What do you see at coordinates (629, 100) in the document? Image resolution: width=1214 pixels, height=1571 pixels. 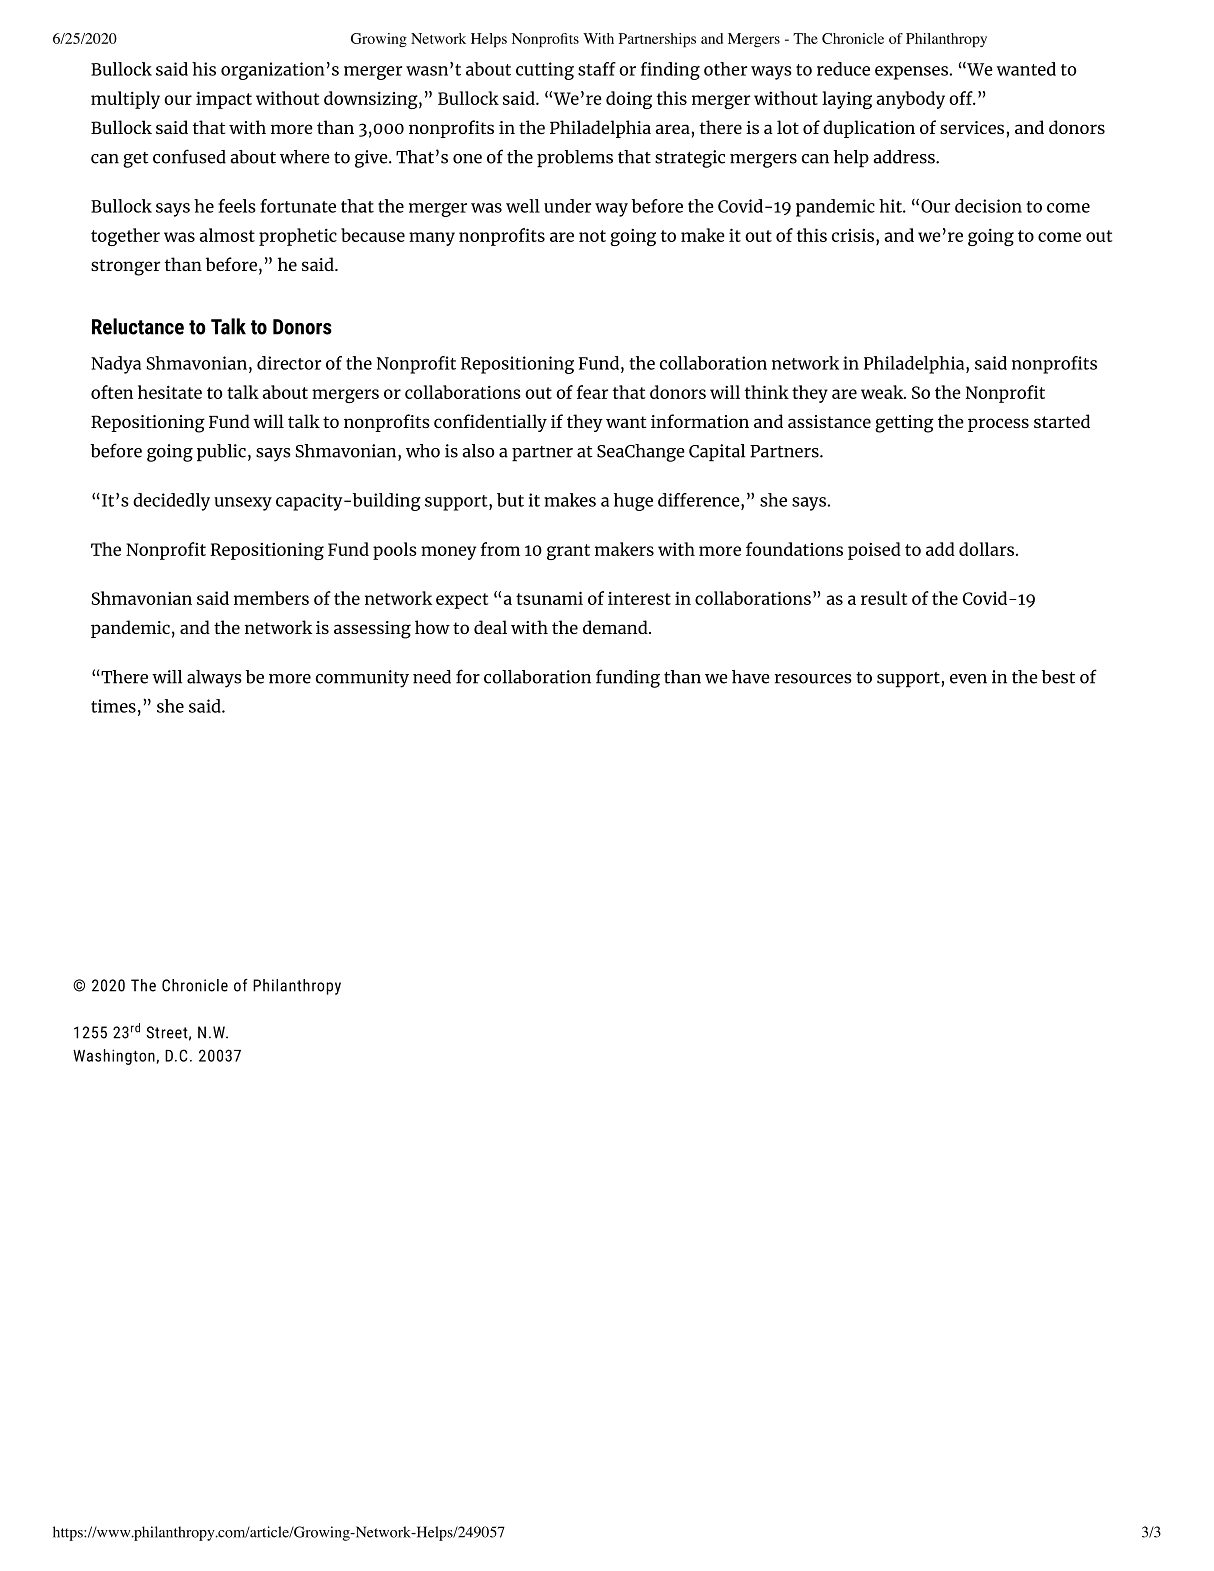 I see `doing` at bounding box center [629, 100].
